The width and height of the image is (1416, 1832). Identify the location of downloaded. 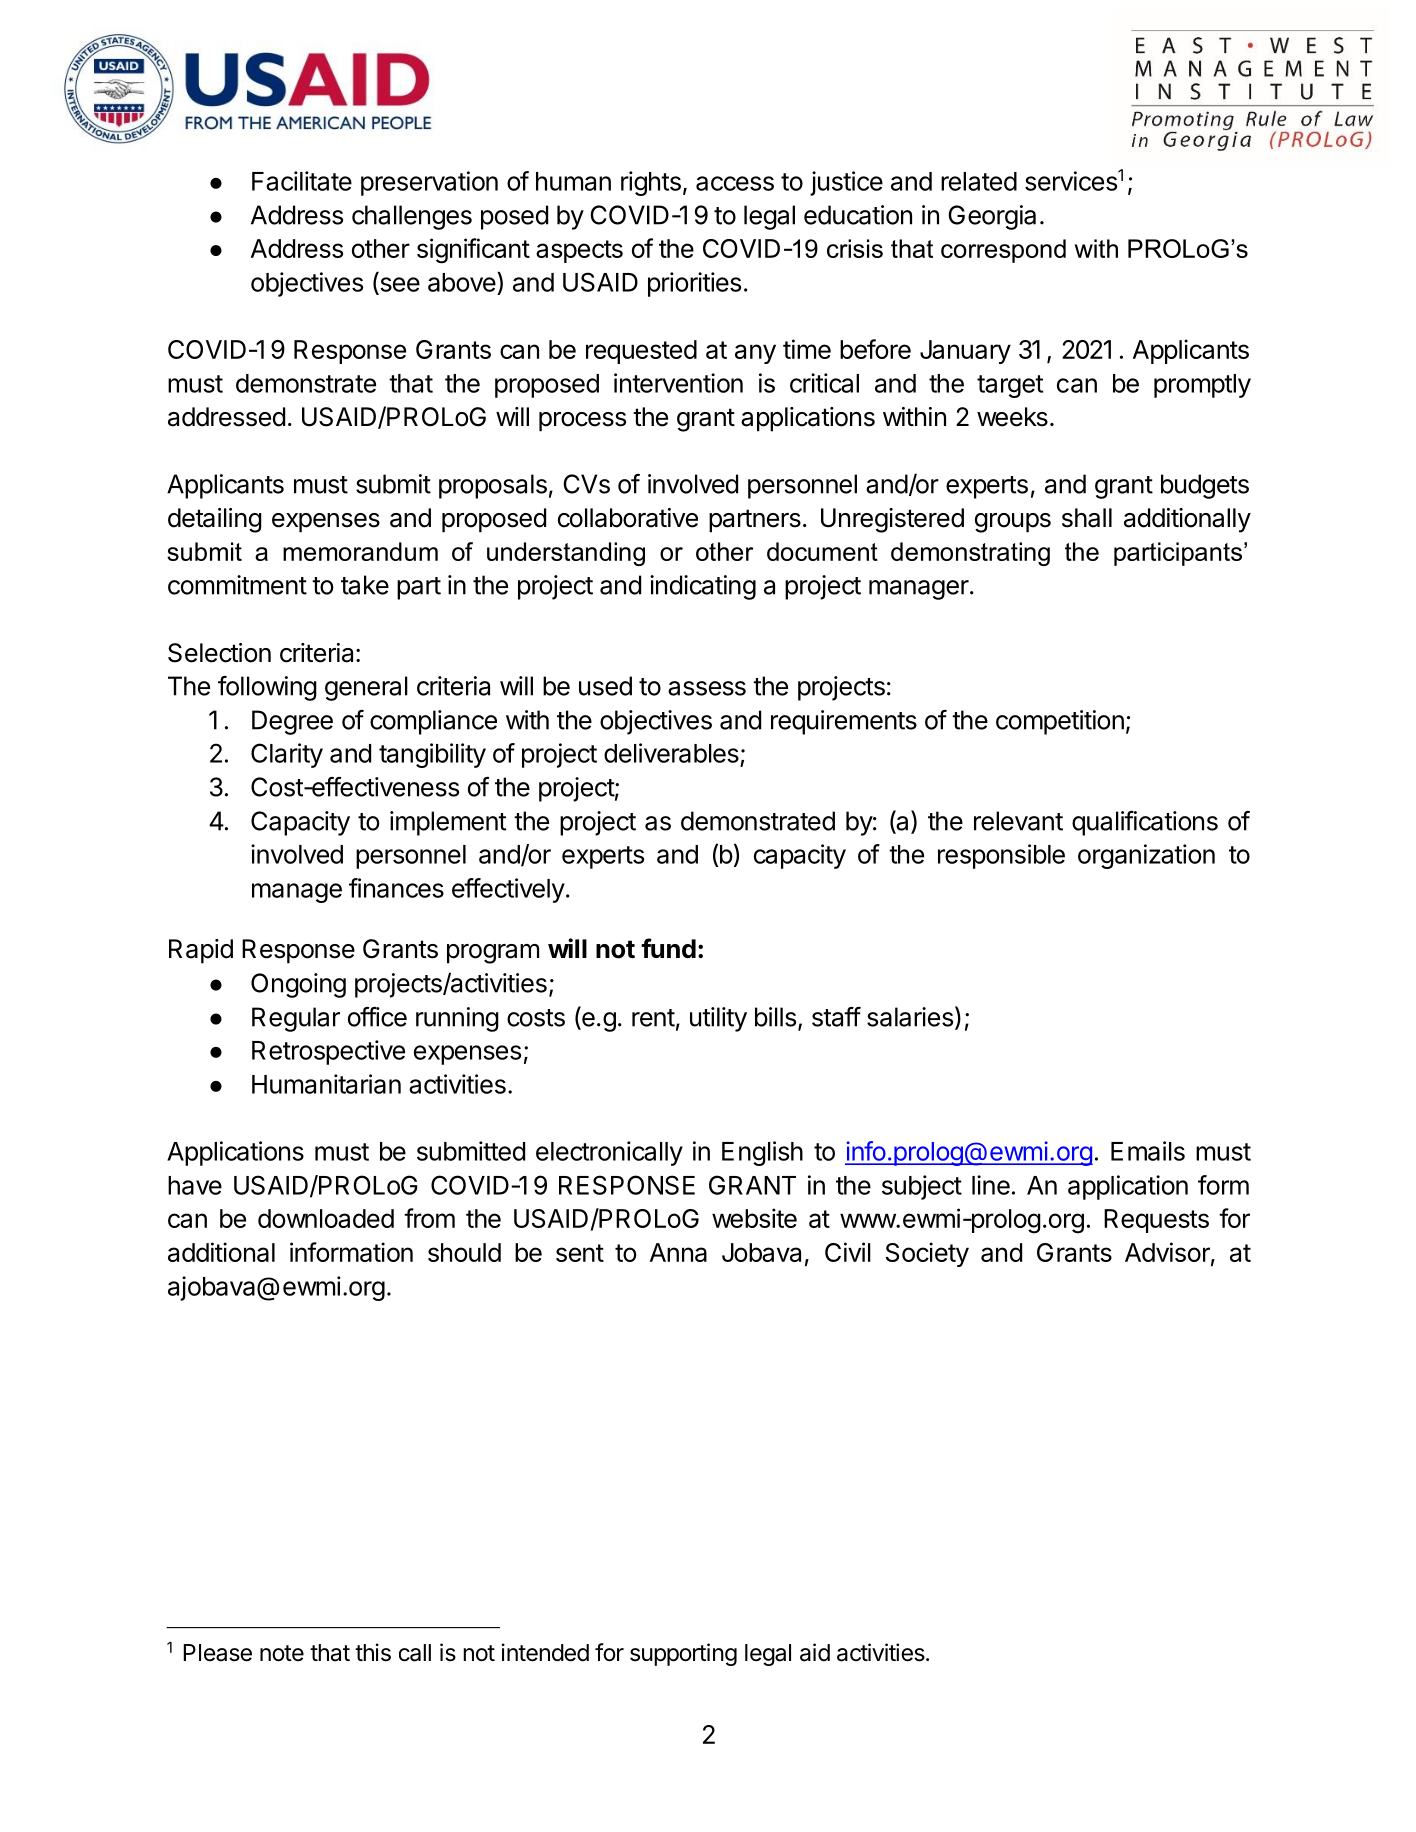
(326, 1218).
